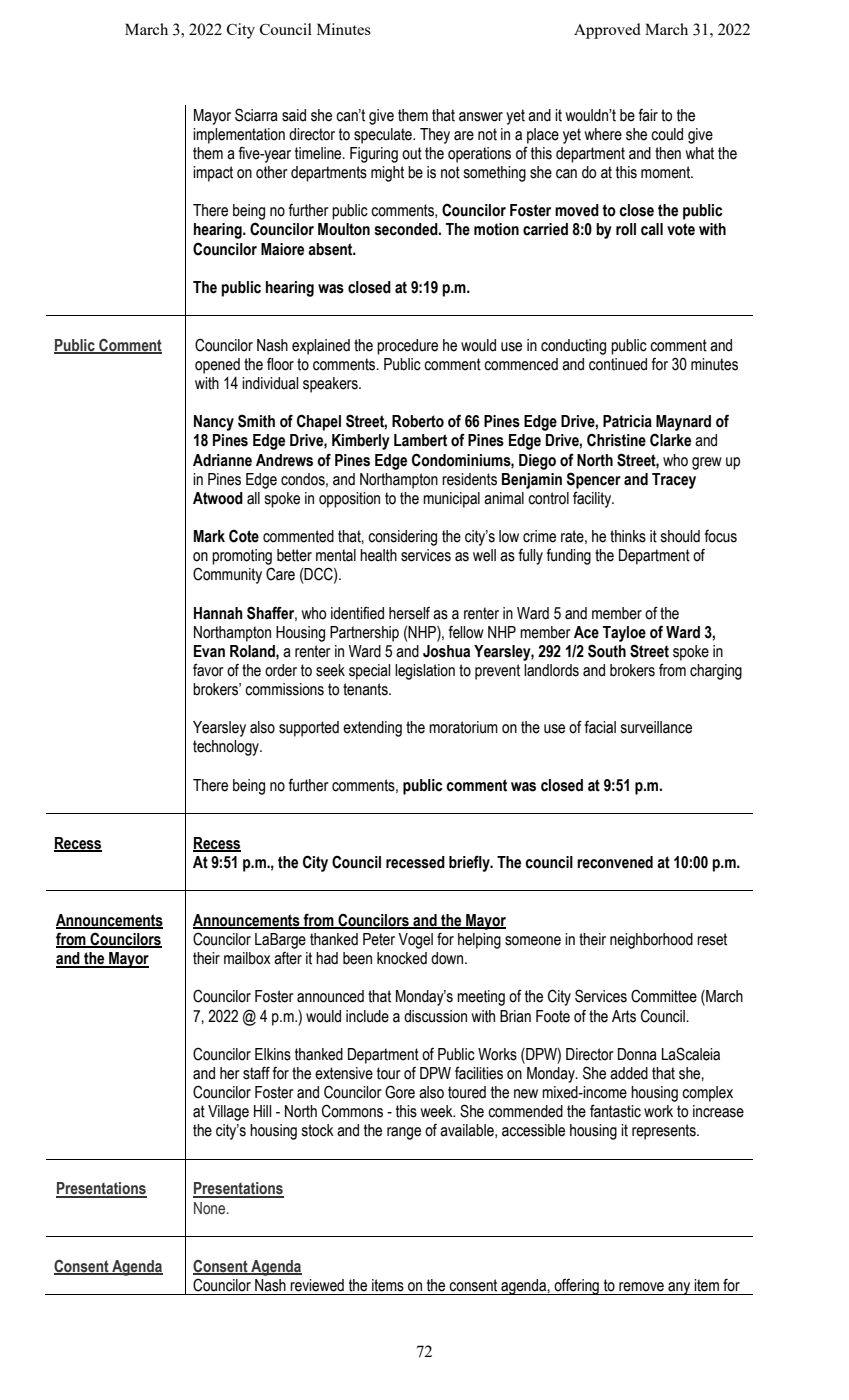 The image size is (849, 1400). I want to click on Joshua, so click(446, 651).
